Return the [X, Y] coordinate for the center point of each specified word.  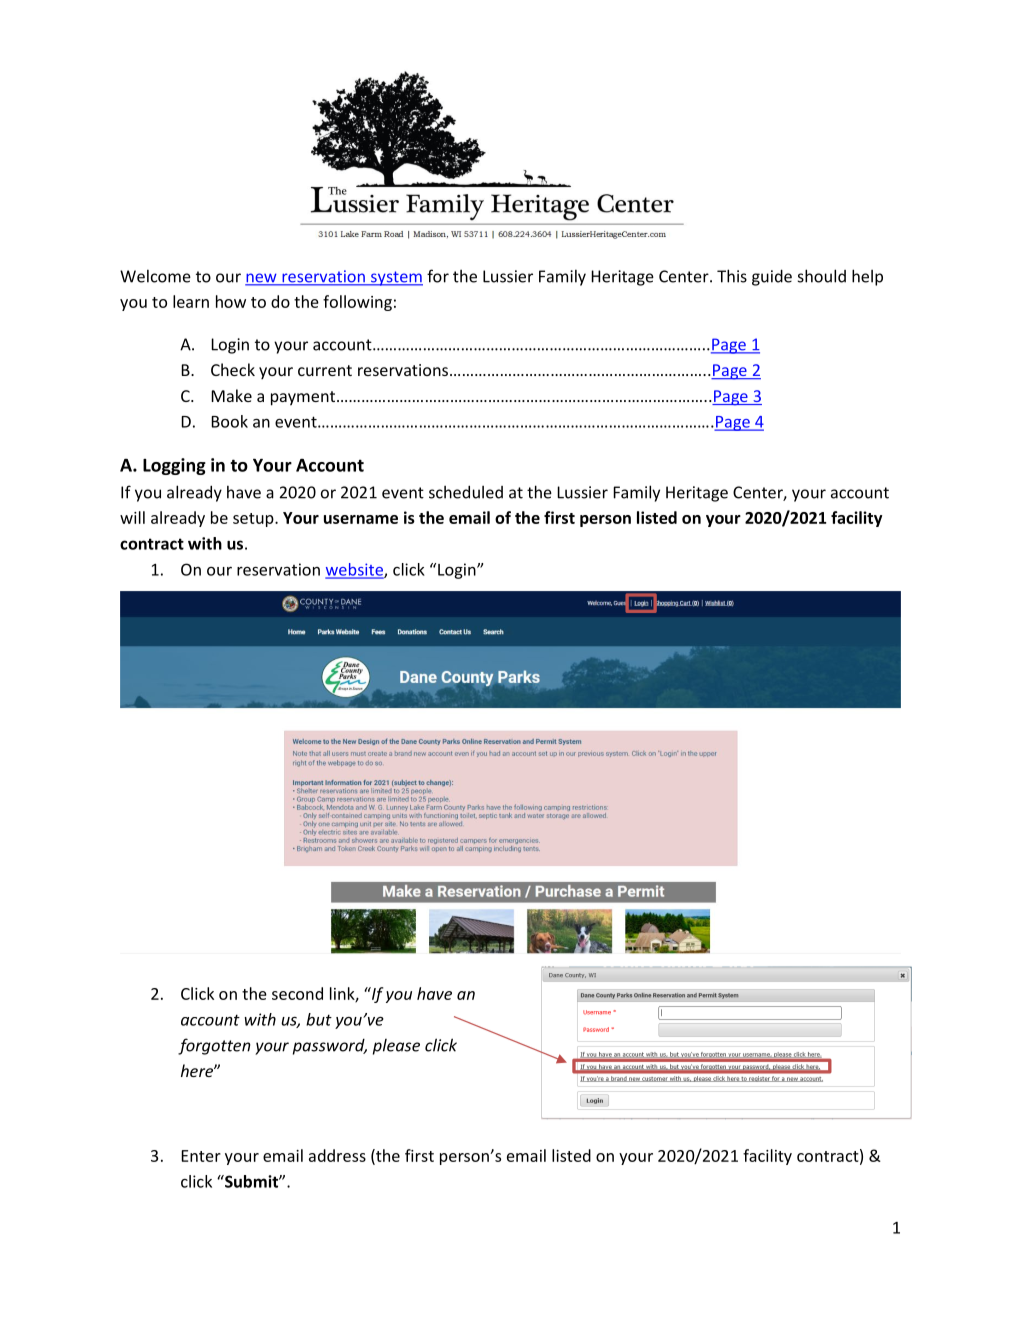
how [231, 301]
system [396, 278]
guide [772, 277]
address [337, 1155]
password [330, 1047]
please [396, 1047]
